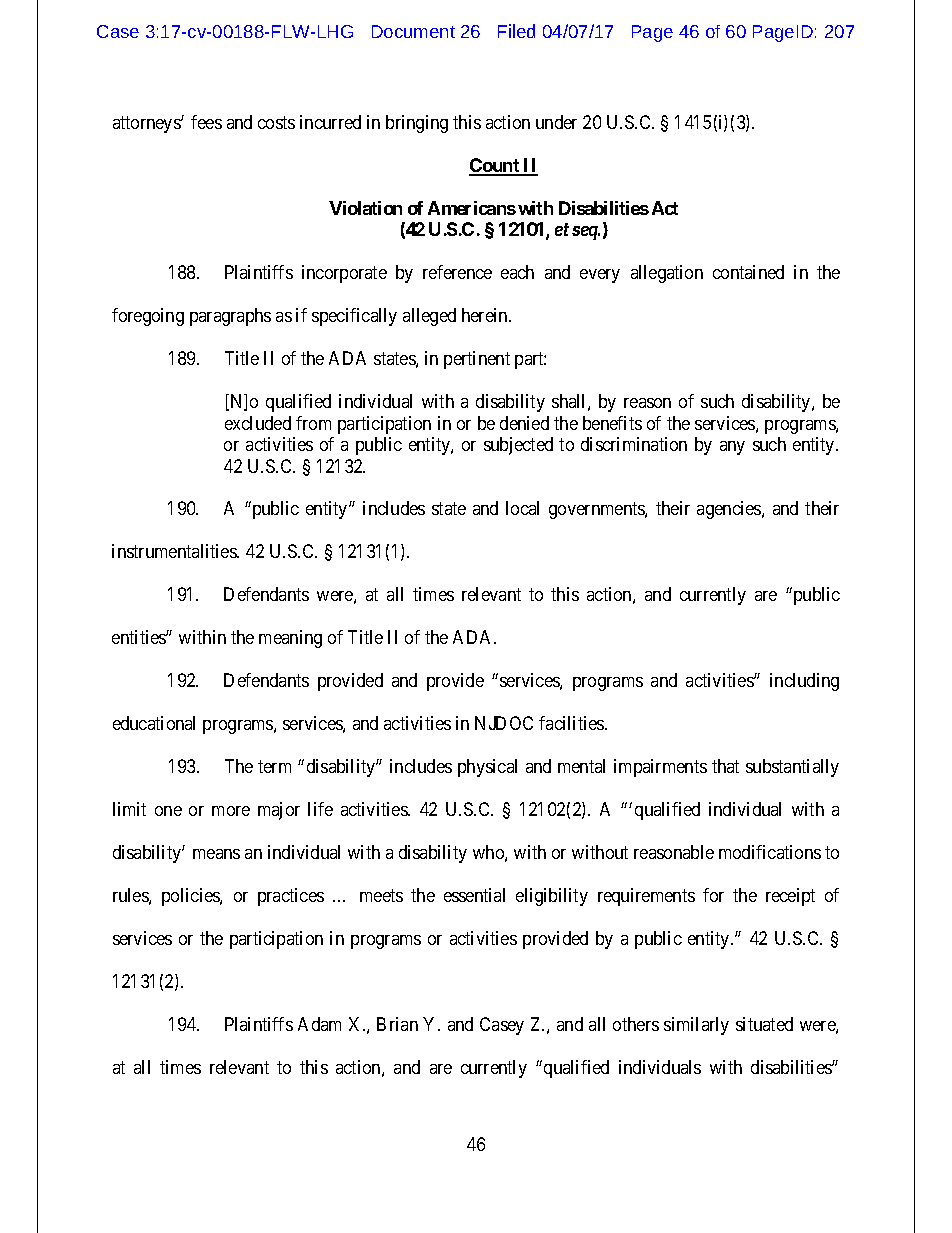  What do you see at coordinates (231, 811) in the page?
I see `more` at bounding box center [231, 811].
